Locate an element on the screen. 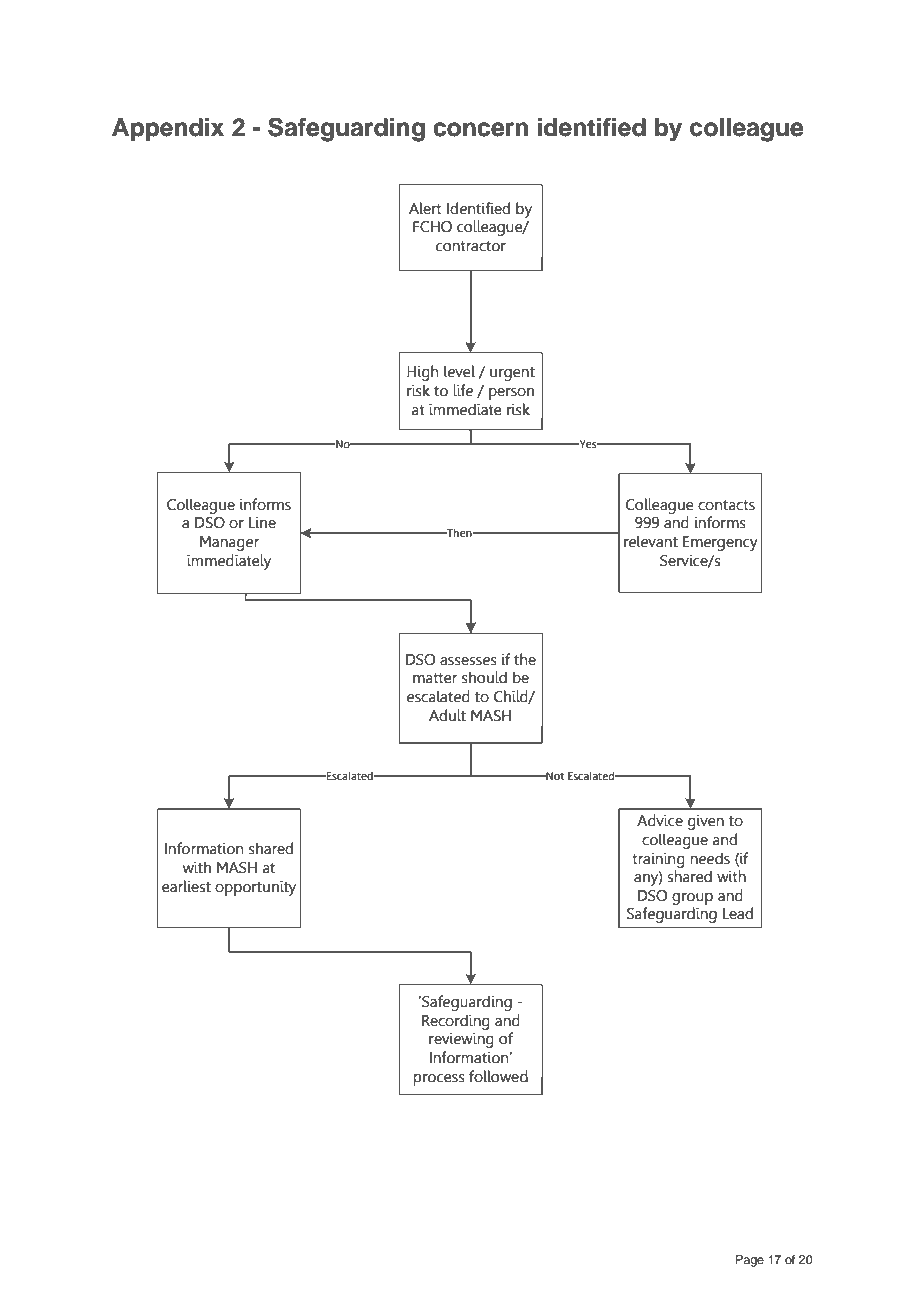 Image resolution: width=924 pixels, height=1308 pixels. Adult is located at coordinates (447, 715).
